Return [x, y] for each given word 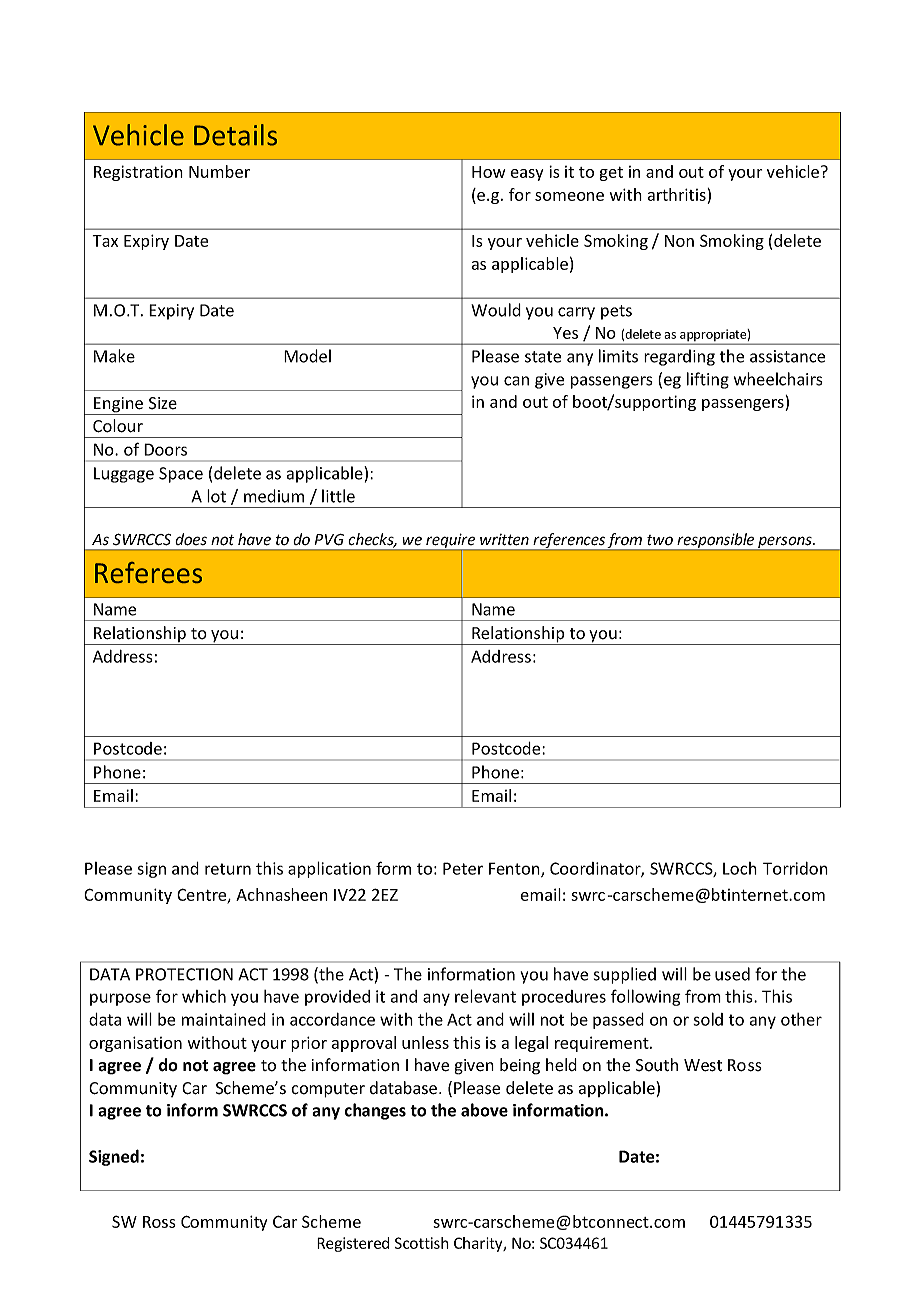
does [191, 539]
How [489, 172]
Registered [353, 1244]
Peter [463, 868]
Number [219, 171]
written [504, 540]
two [660, 540]
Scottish [422, 1243]
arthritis [677, 194]
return [228, 869]
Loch [740, 868]
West [703, 1065]
